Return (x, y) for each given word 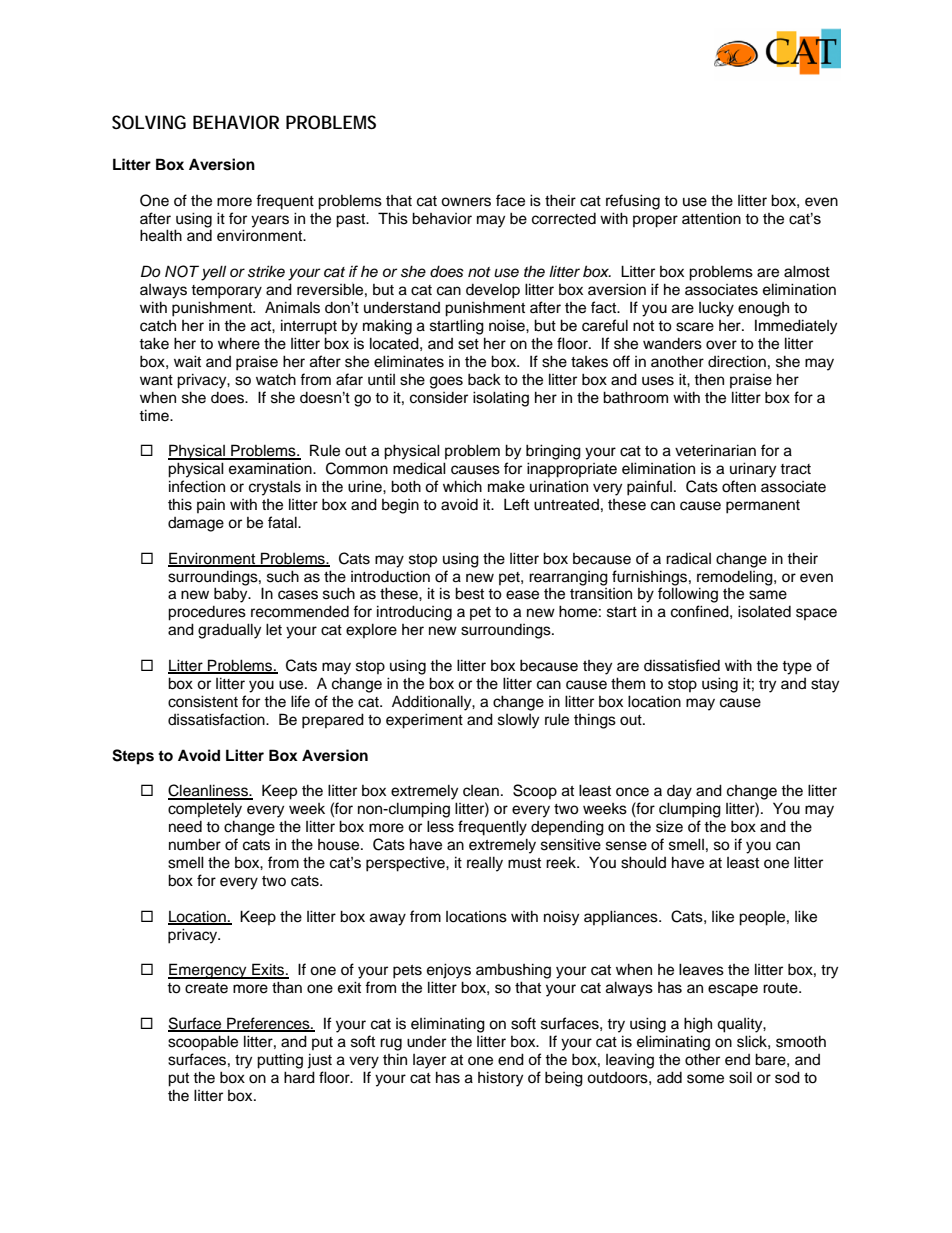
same (768, 595)
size (669, 827)
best (469, 593)
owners (466, 202)
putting (280, 1061)
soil (740, 1077)
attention (711, 218)
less (440, 826)
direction (737, 361)
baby (232, 595)
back (484, 379)
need (185, 827)
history (500, 1079)
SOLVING (149, 122)
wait (187, 361)
